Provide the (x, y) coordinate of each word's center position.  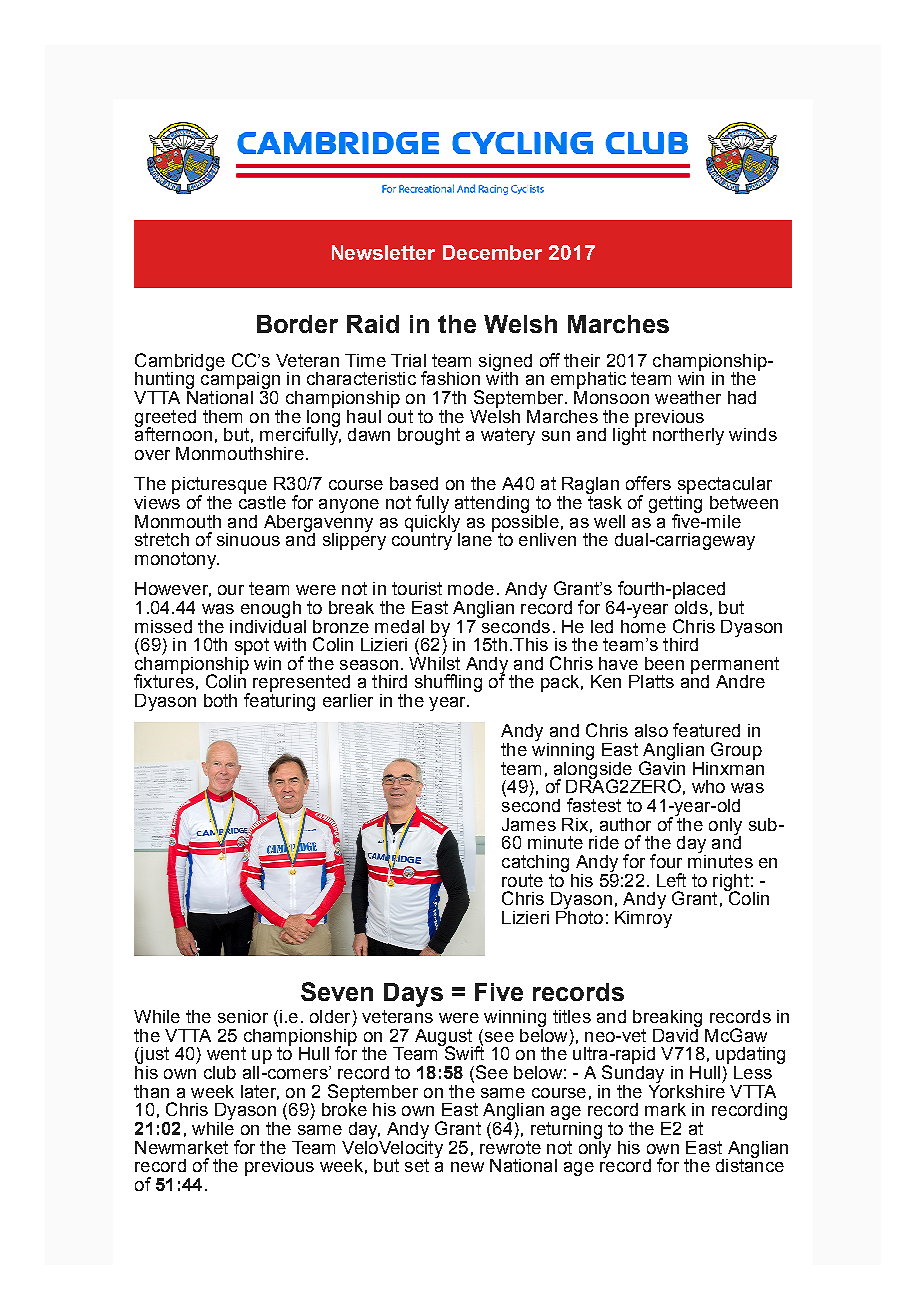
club (220, 1072)
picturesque (219, 486)
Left (671, 880)
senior (243, 1016)
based (414, 483)
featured (706, 730)
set (417, 1165)
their (582, 360)
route (522, 880)
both (220, 700)
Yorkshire (687, 1090)
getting (675, 504)
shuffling (448, 683)
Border (297, 324)
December (492, 252)
